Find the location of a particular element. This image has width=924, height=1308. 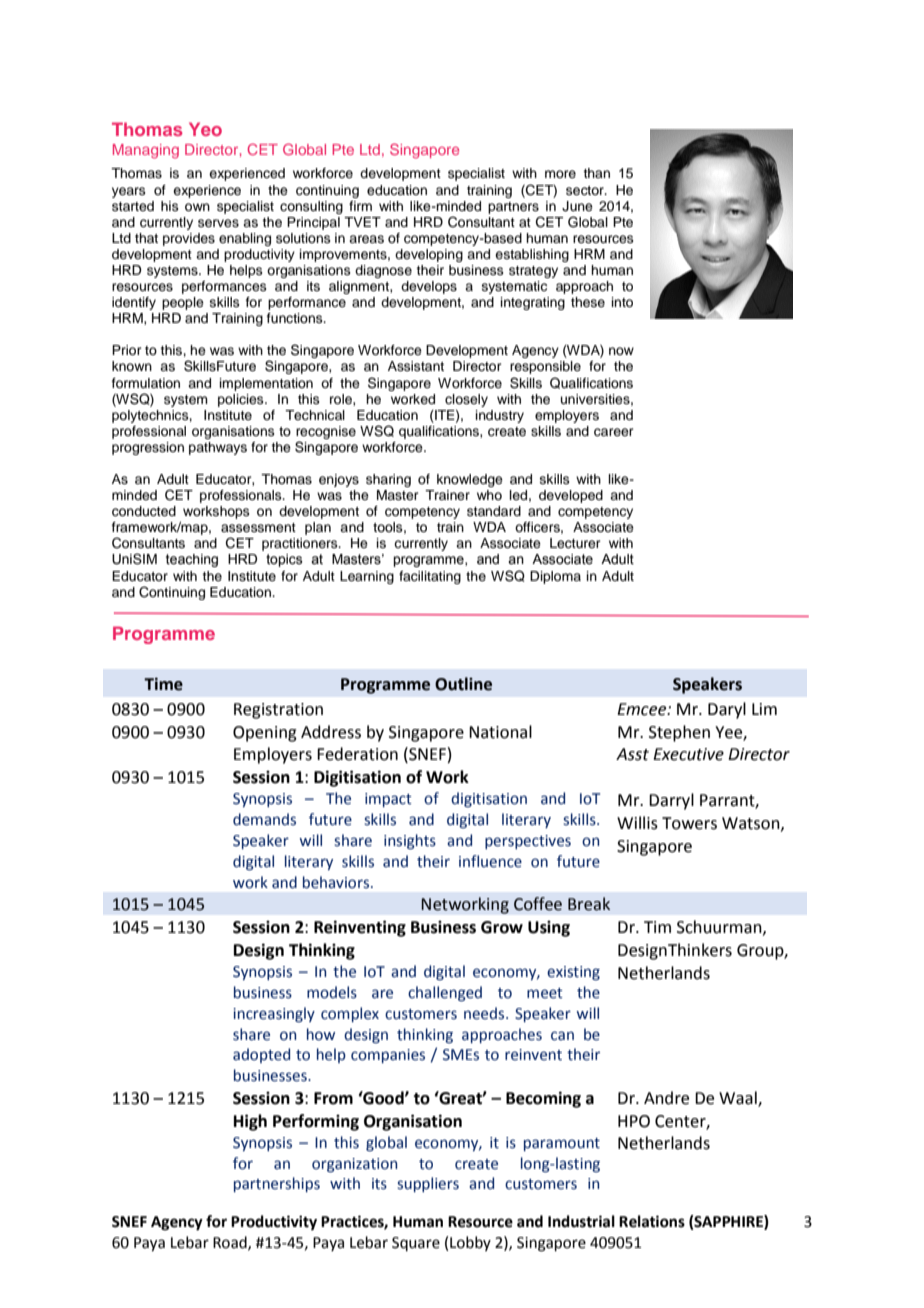

serves is located at coordinates (218, 223).
